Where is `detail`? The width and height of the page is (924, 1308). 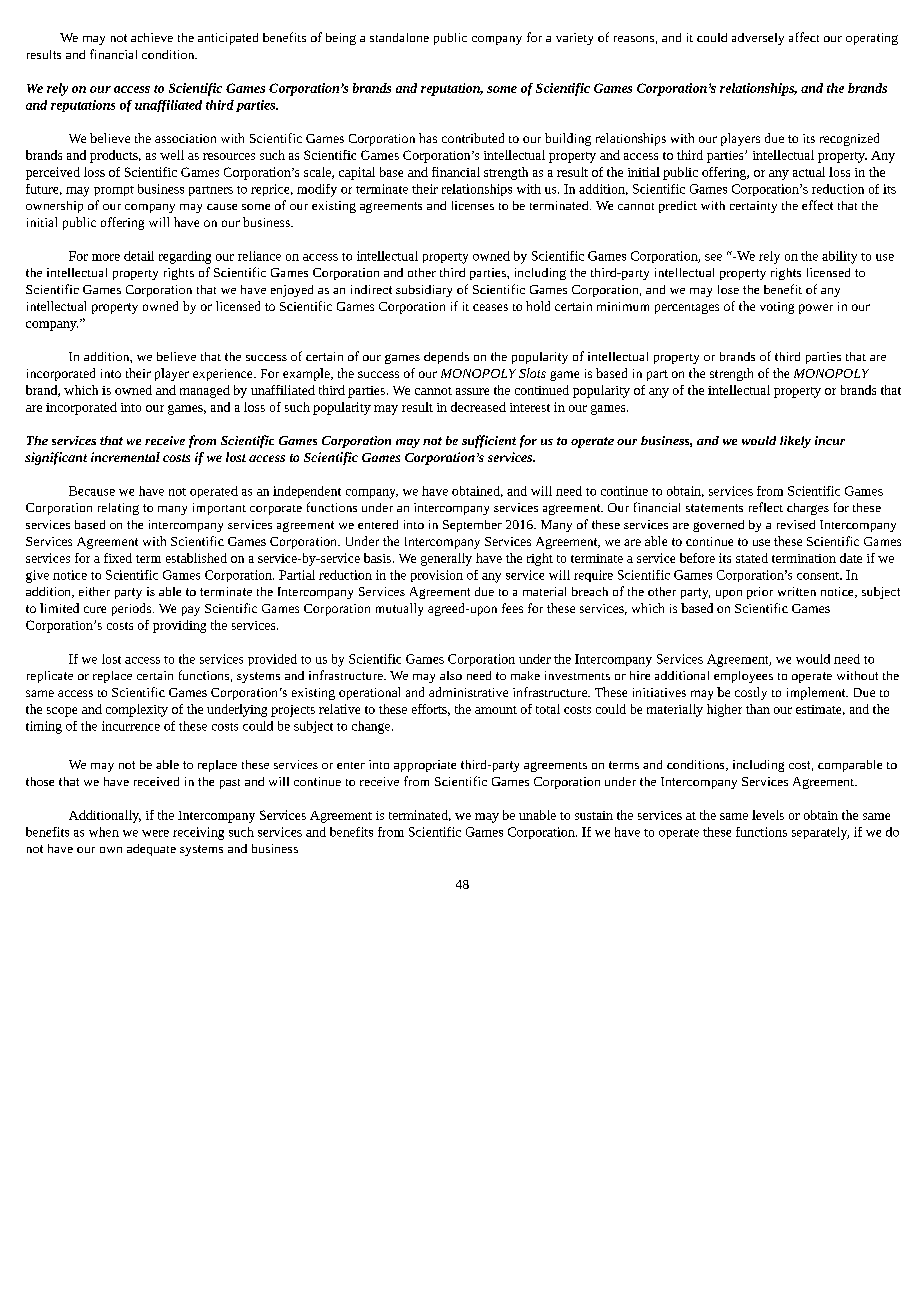 detail is located at coordinates (139, 256).
